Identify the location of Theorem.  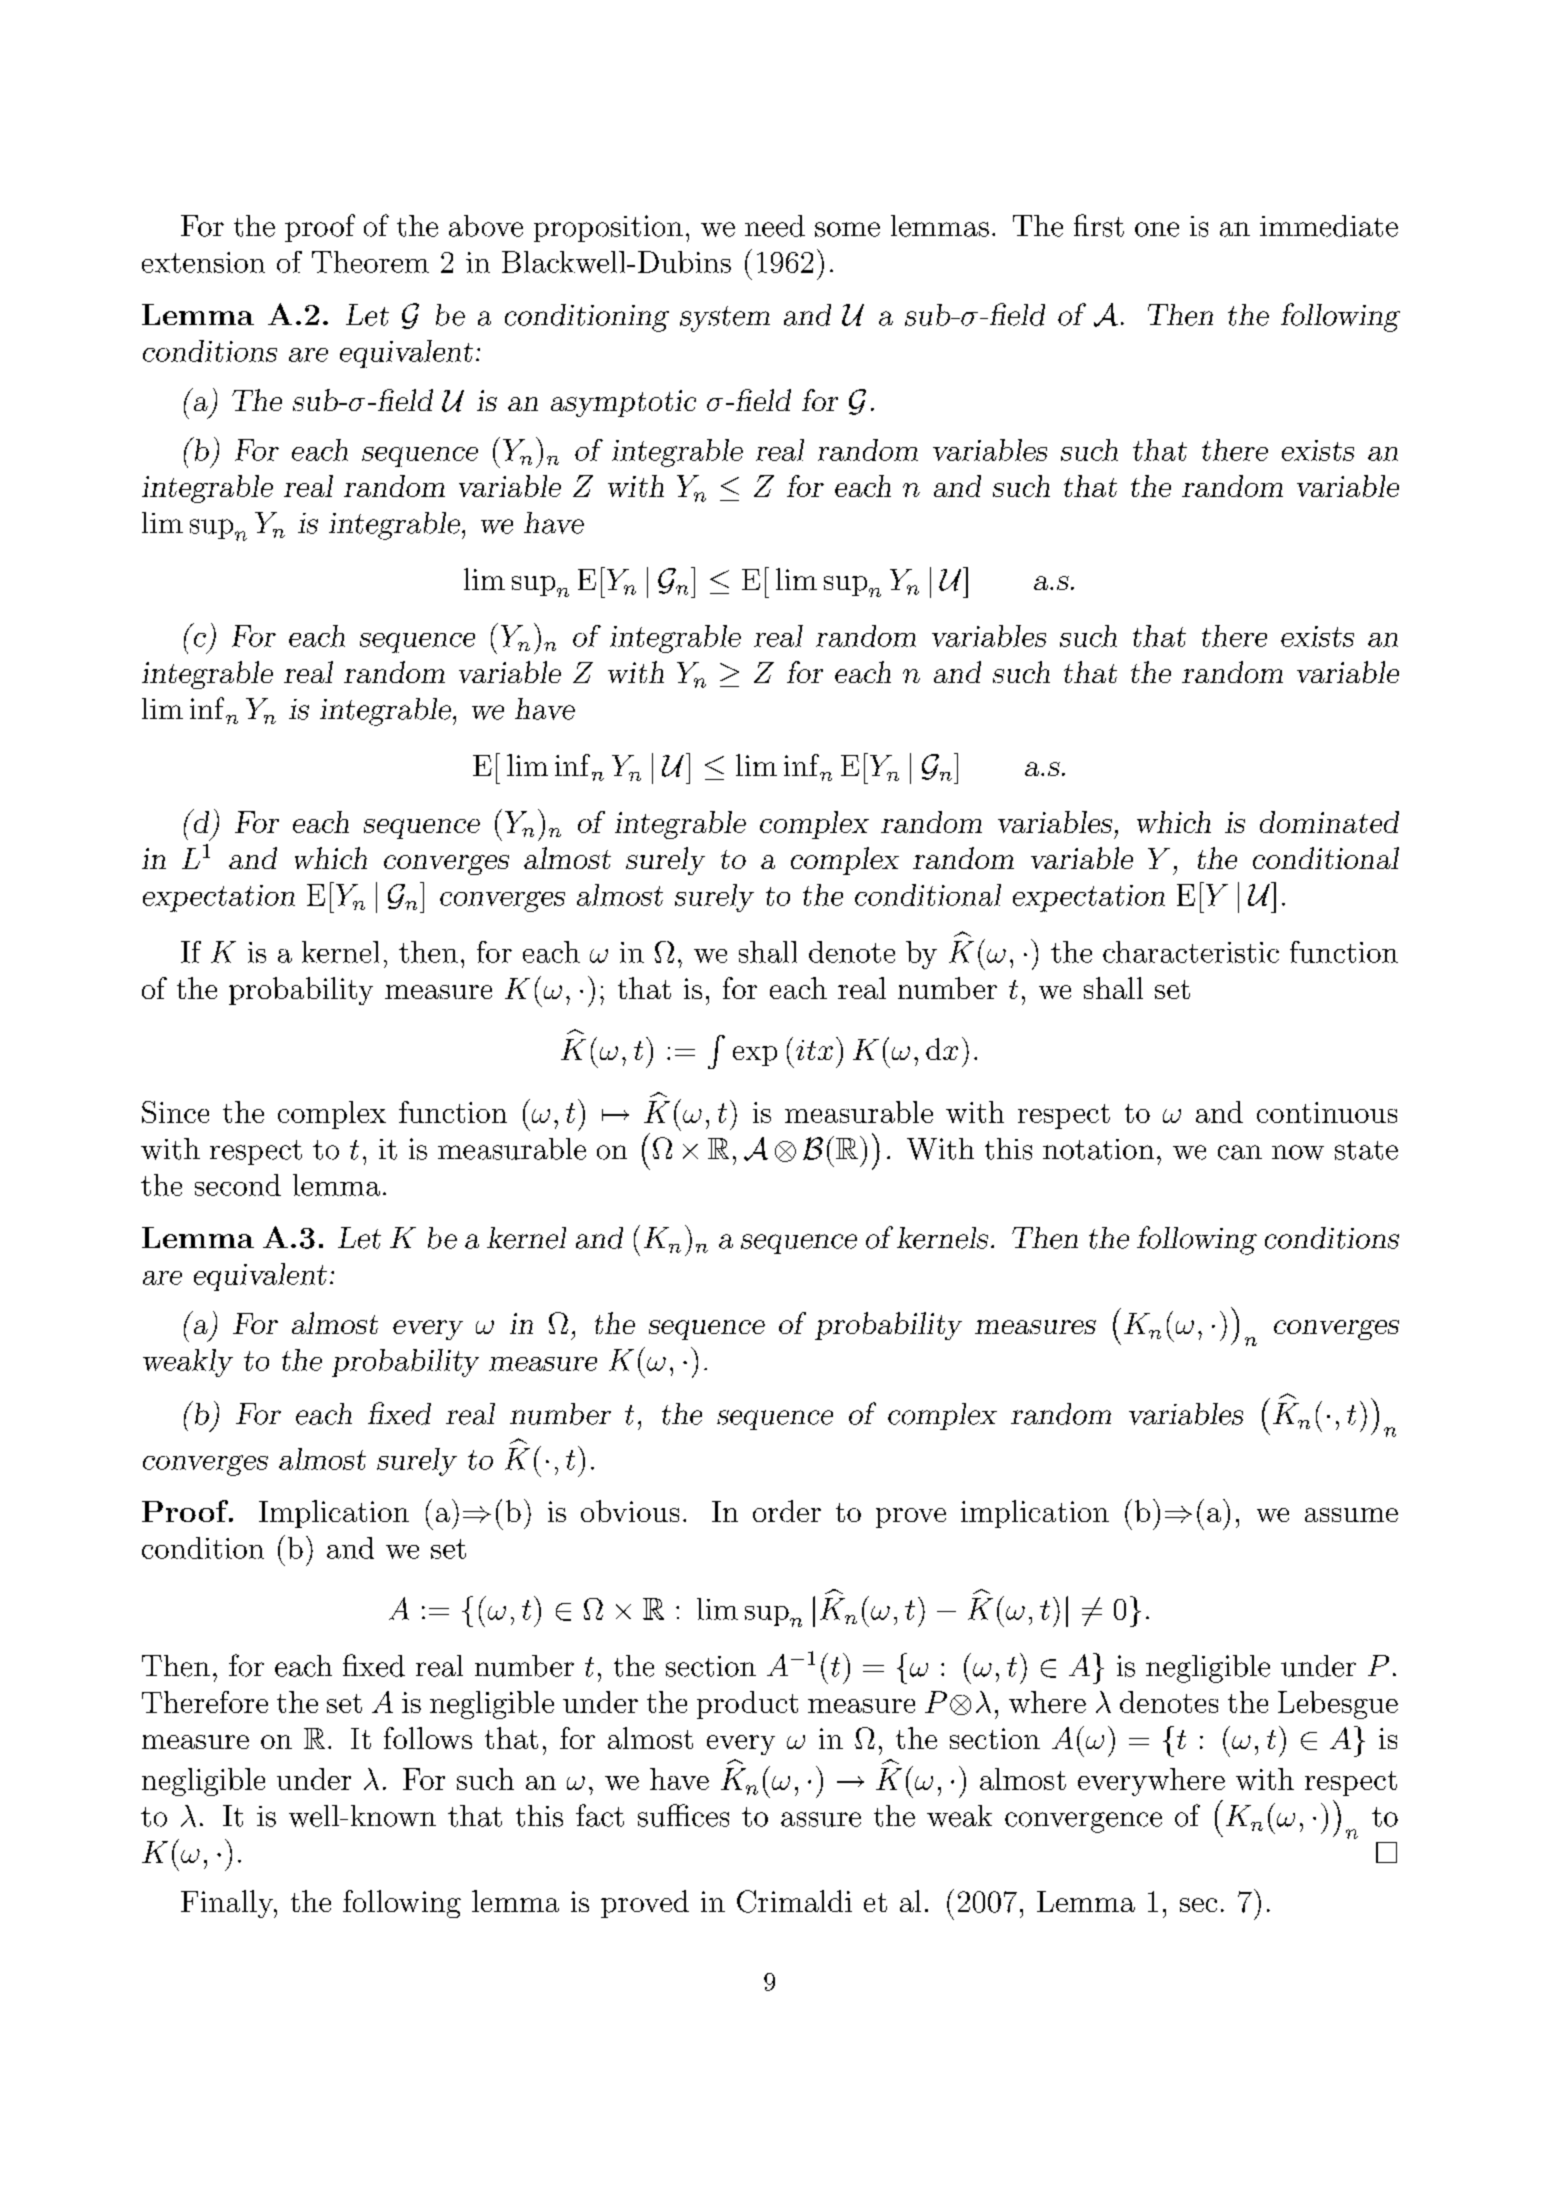
(370, 262).
